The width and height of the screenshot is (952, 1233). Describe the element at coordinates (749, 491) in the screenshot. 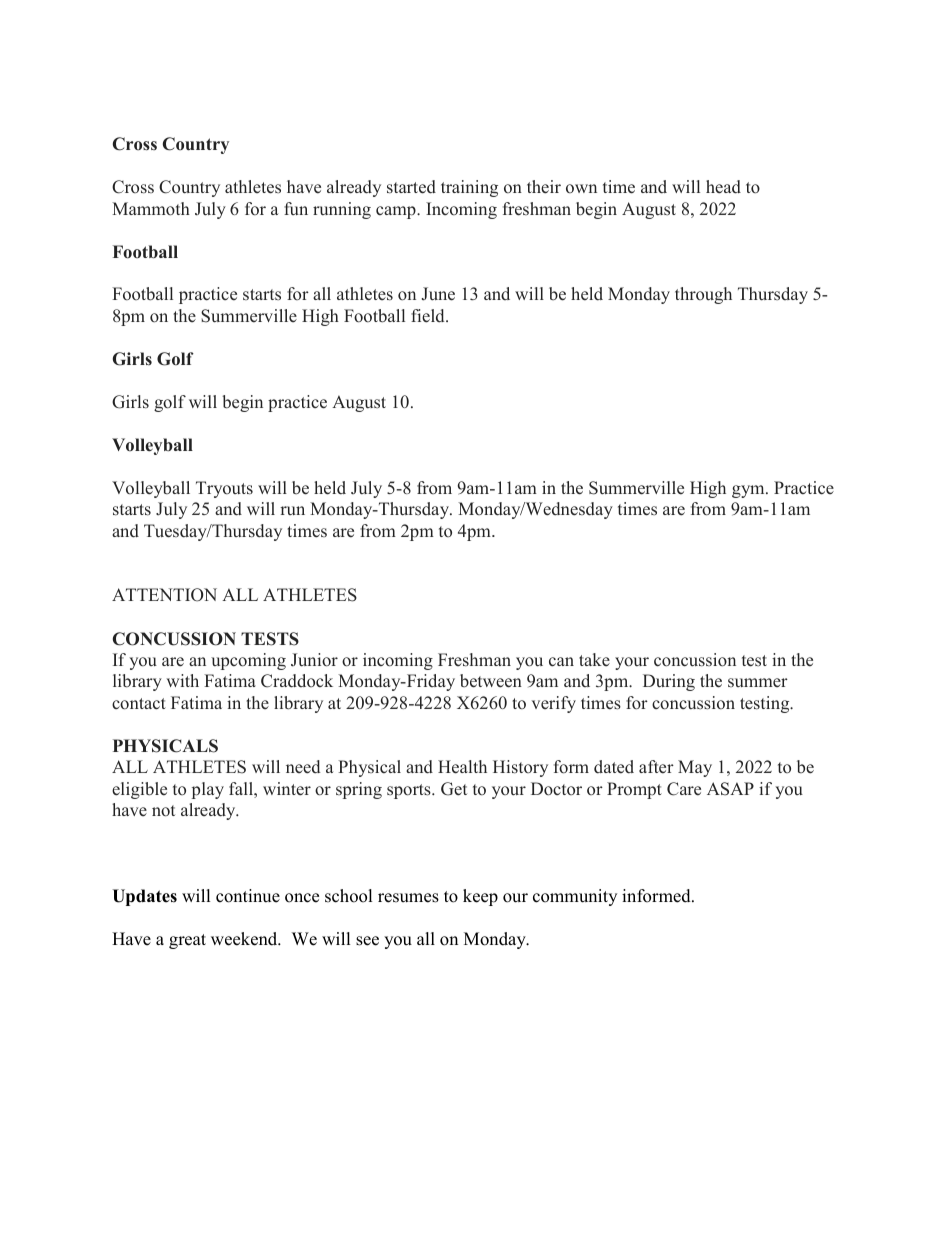

I see `gym` at that location.
